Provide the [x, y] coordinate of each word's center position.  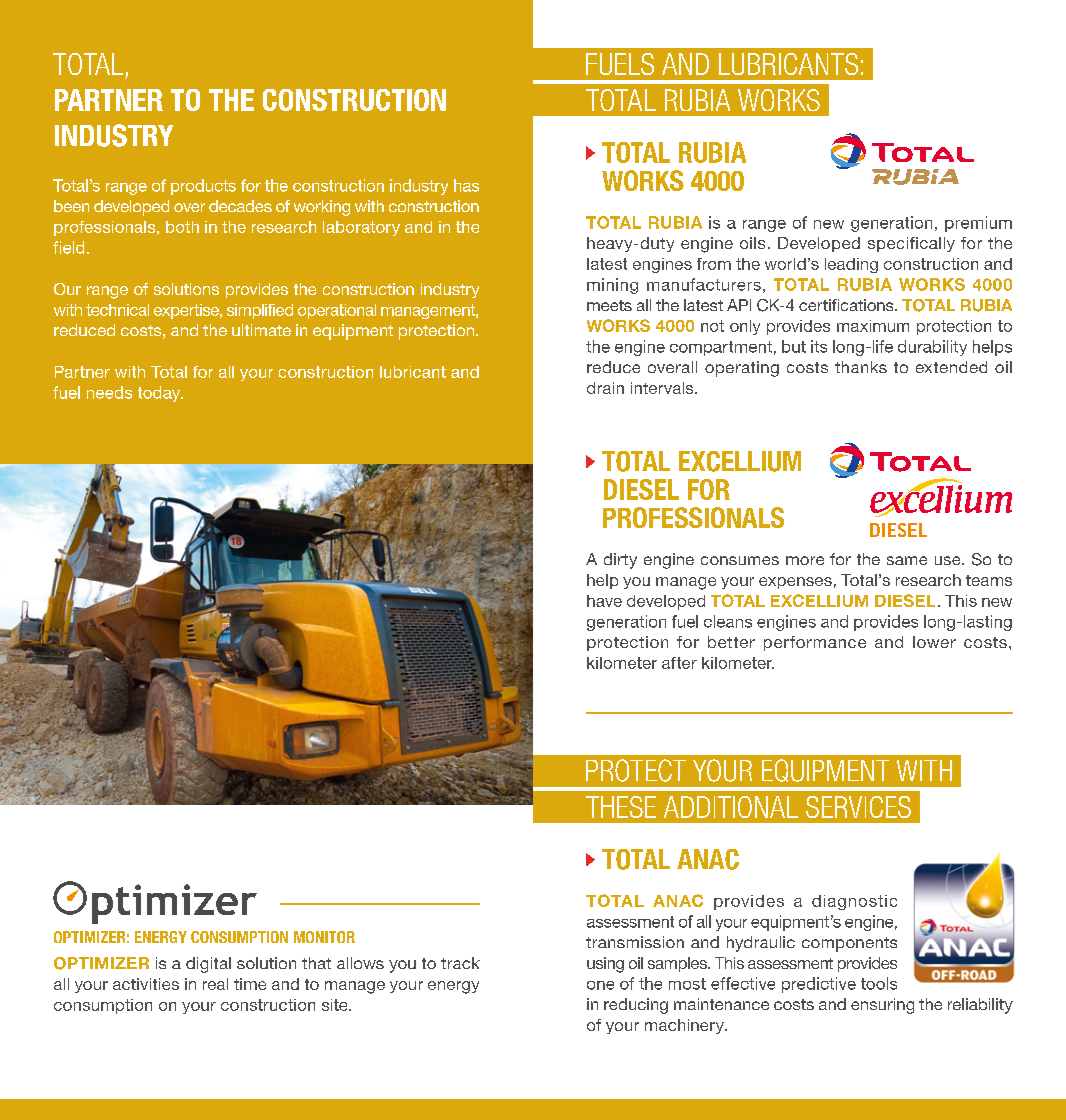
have [604, 601]
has [466, 185]
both [182, 227]
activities [146, 984]
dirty [620, 561]
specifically [911, 244]
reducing [636, 1006]
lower [934, 642]
